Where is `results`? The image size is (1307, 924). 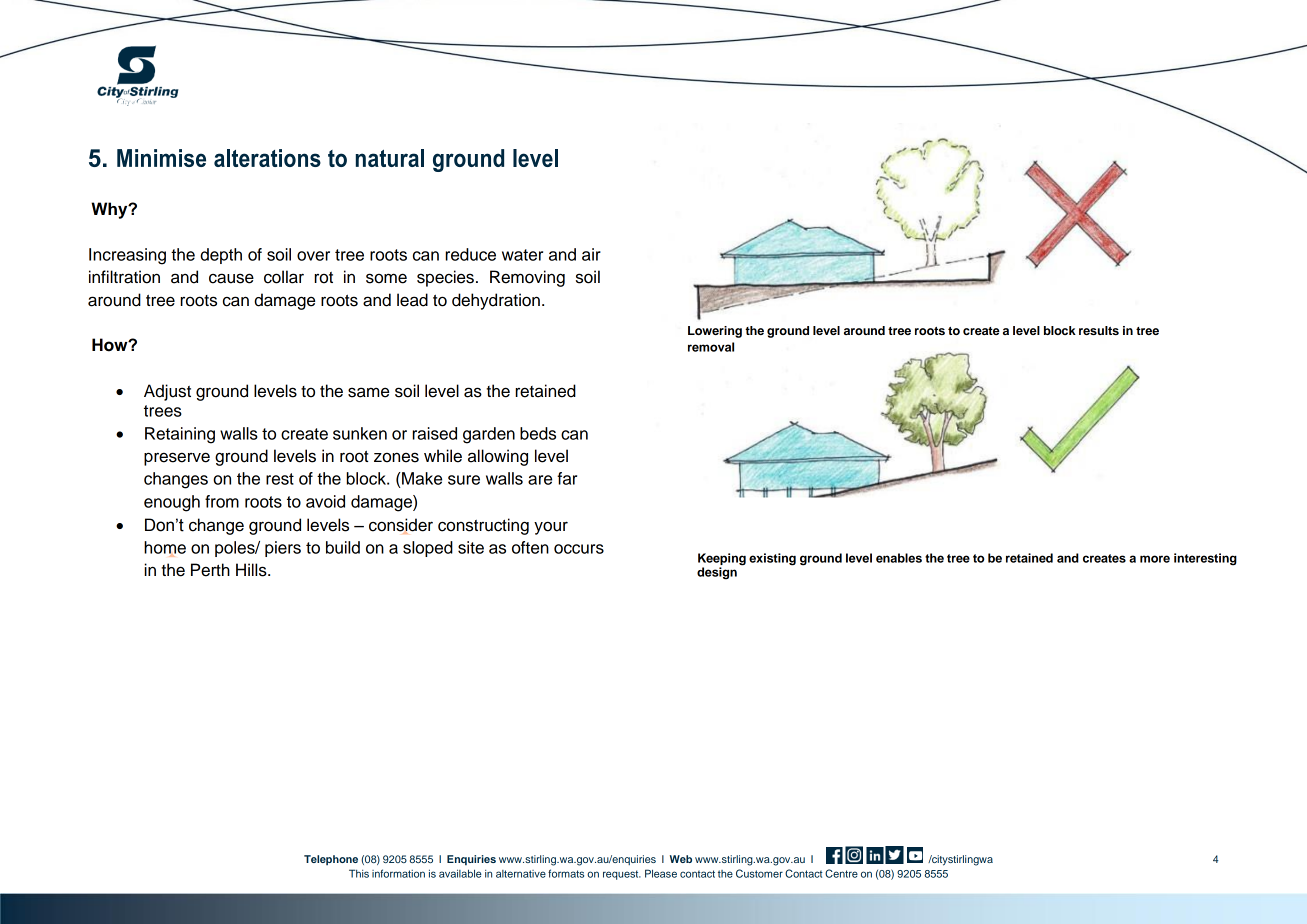
results is located at coordinates (1099, 330).
